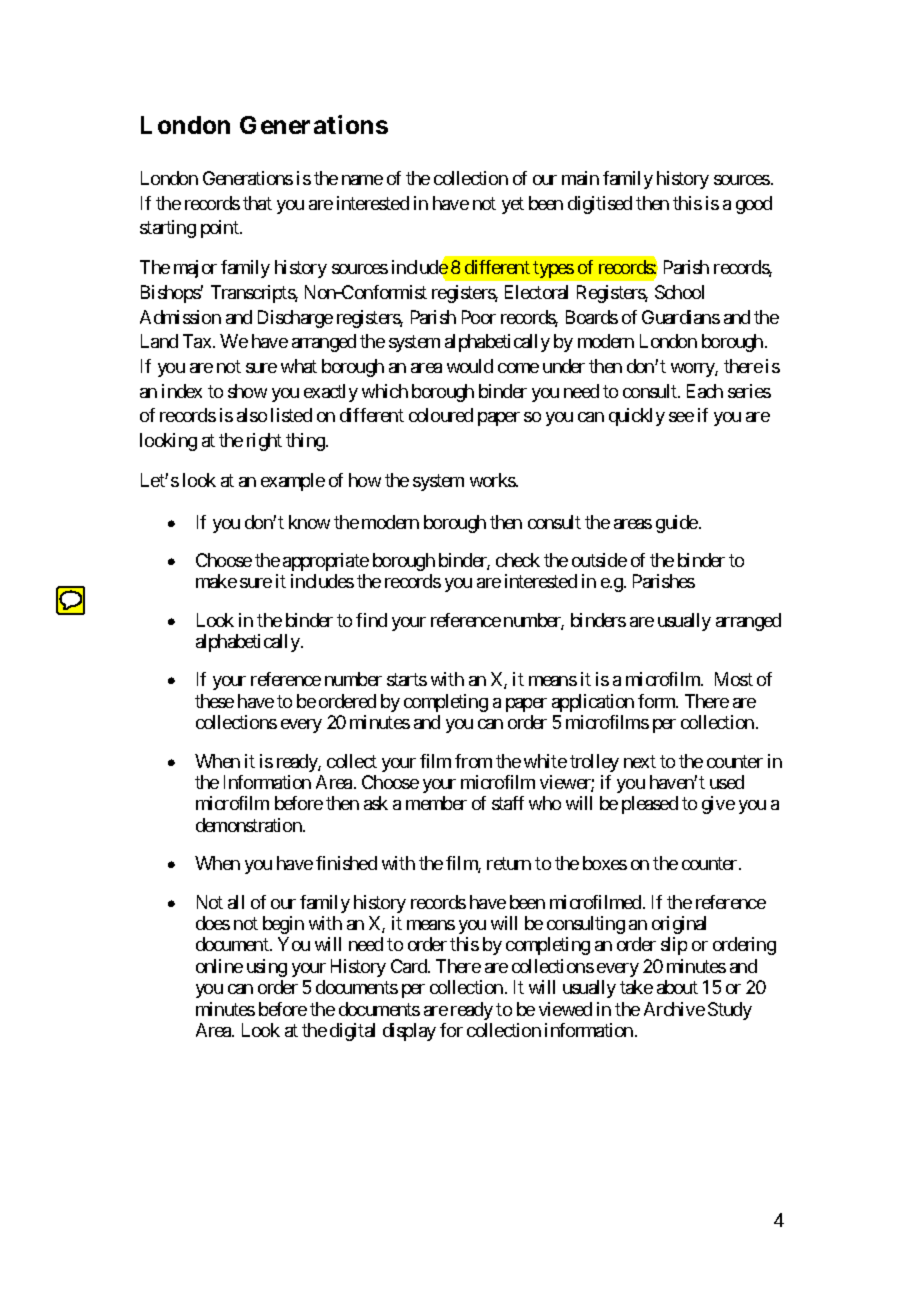  I want to click on guide, so click(677, 524).
